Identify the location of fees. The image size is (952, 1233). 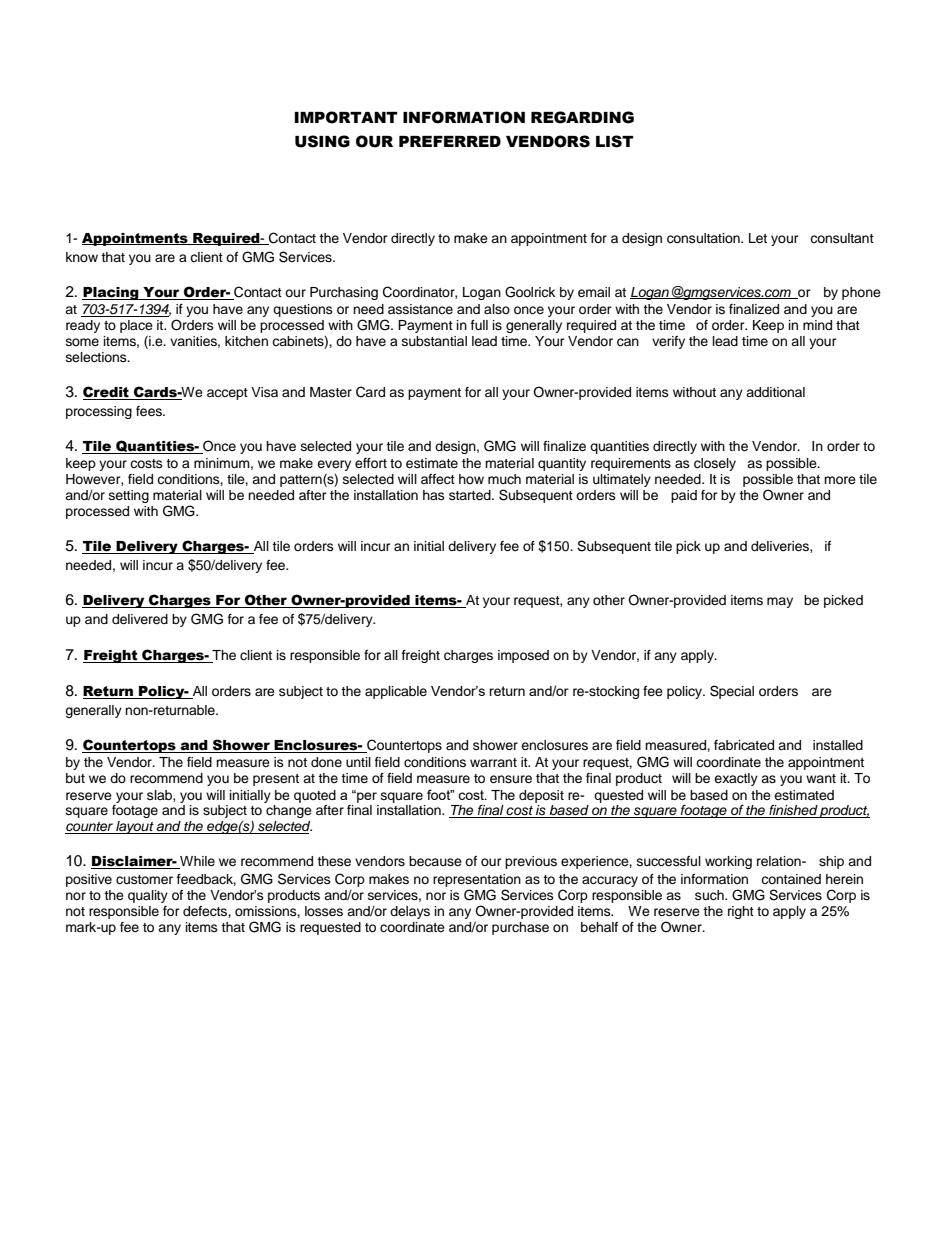
(150, 411).
